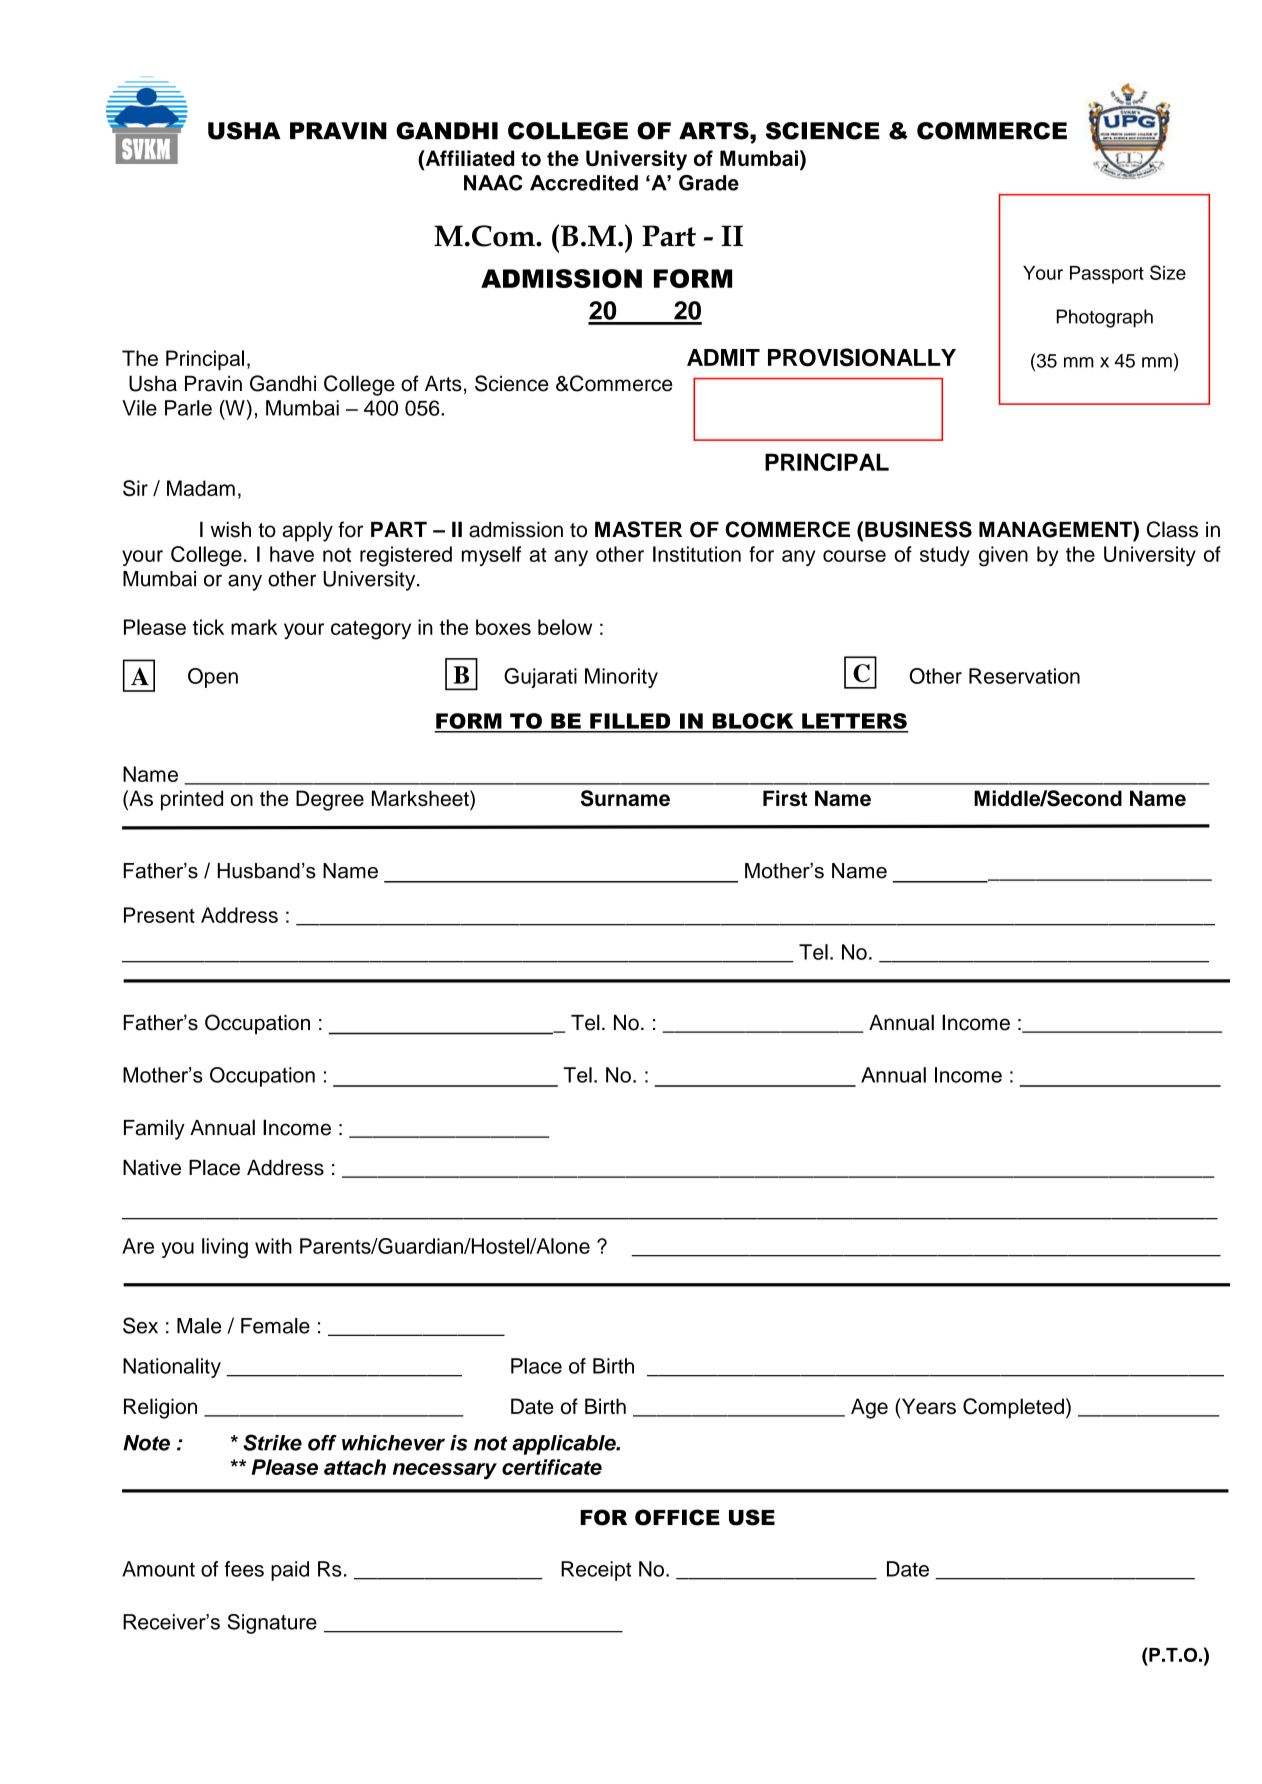 This page has height=1784, width=1262. I want to click on Passport, so click(1107, 275).
